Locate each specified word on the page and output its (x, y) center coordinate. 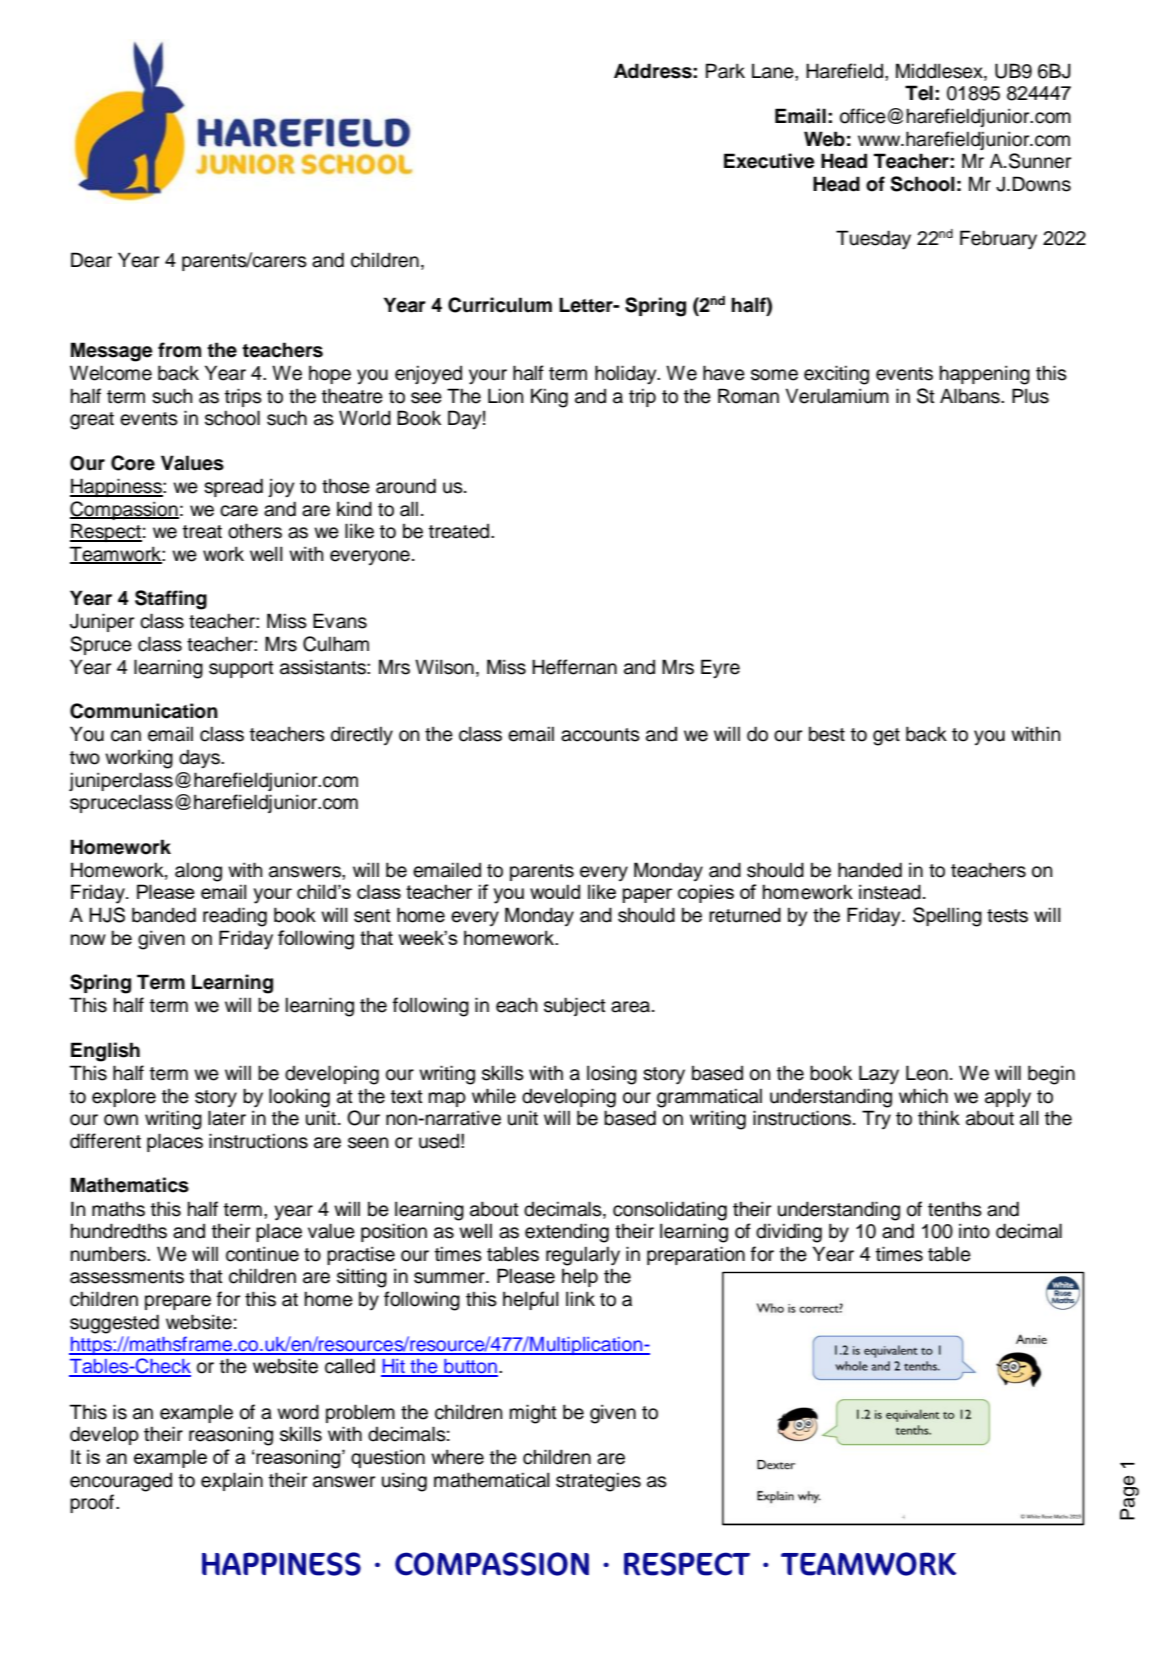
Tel (919, 93)
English (105, 1052)
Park (725, 71)
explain (232, 1481)
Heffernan (574, 667)
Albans (971, 396)
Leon (927, 1073)
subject (575, 1006)
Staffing (171, 600)
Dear (91, 260)
